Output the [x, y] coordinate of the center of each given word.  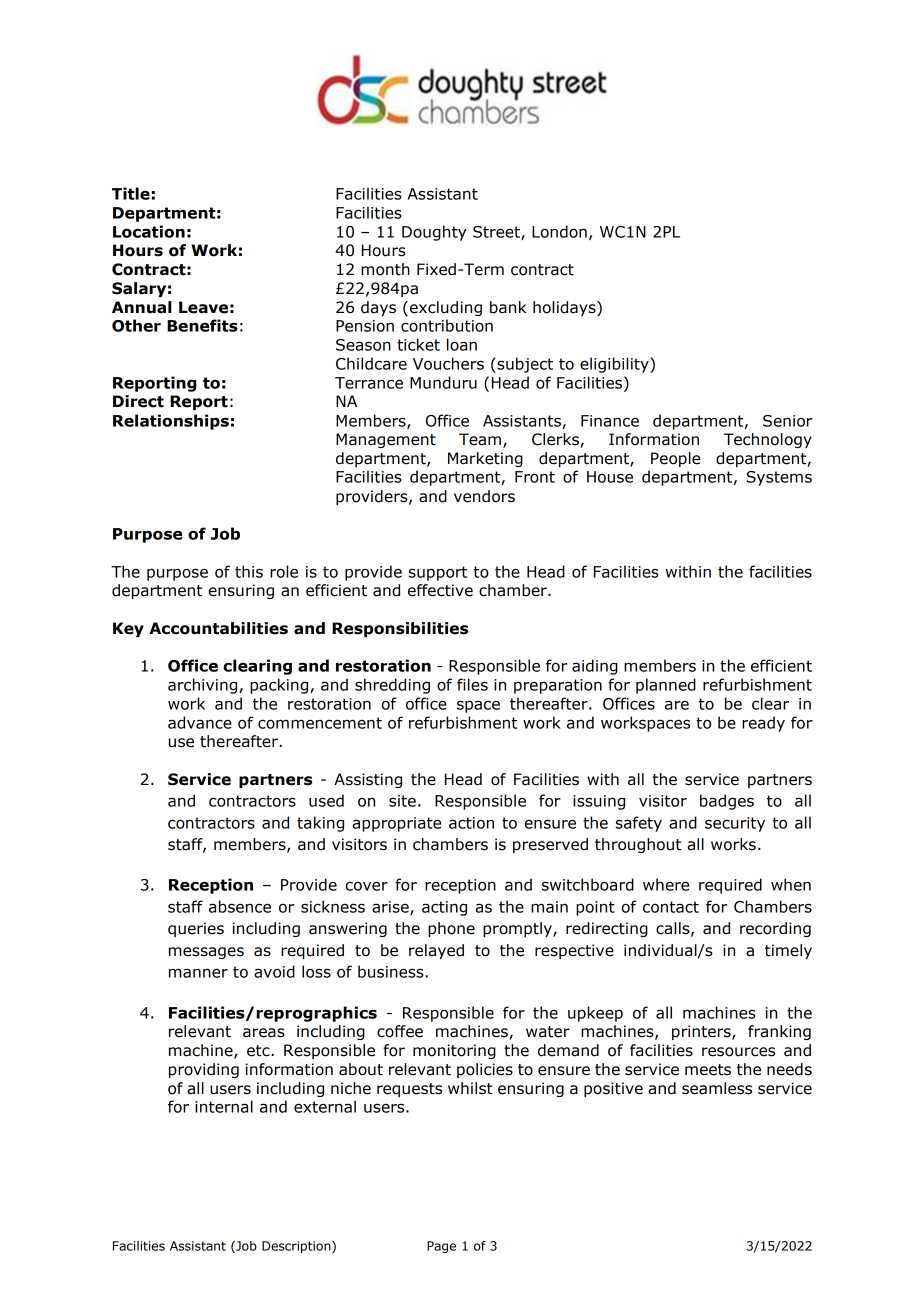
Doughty [434, 233]
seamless [717, 1088]
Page [441, 1247]
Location [149, 231]
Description [297, 1247]
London [559, 231]
